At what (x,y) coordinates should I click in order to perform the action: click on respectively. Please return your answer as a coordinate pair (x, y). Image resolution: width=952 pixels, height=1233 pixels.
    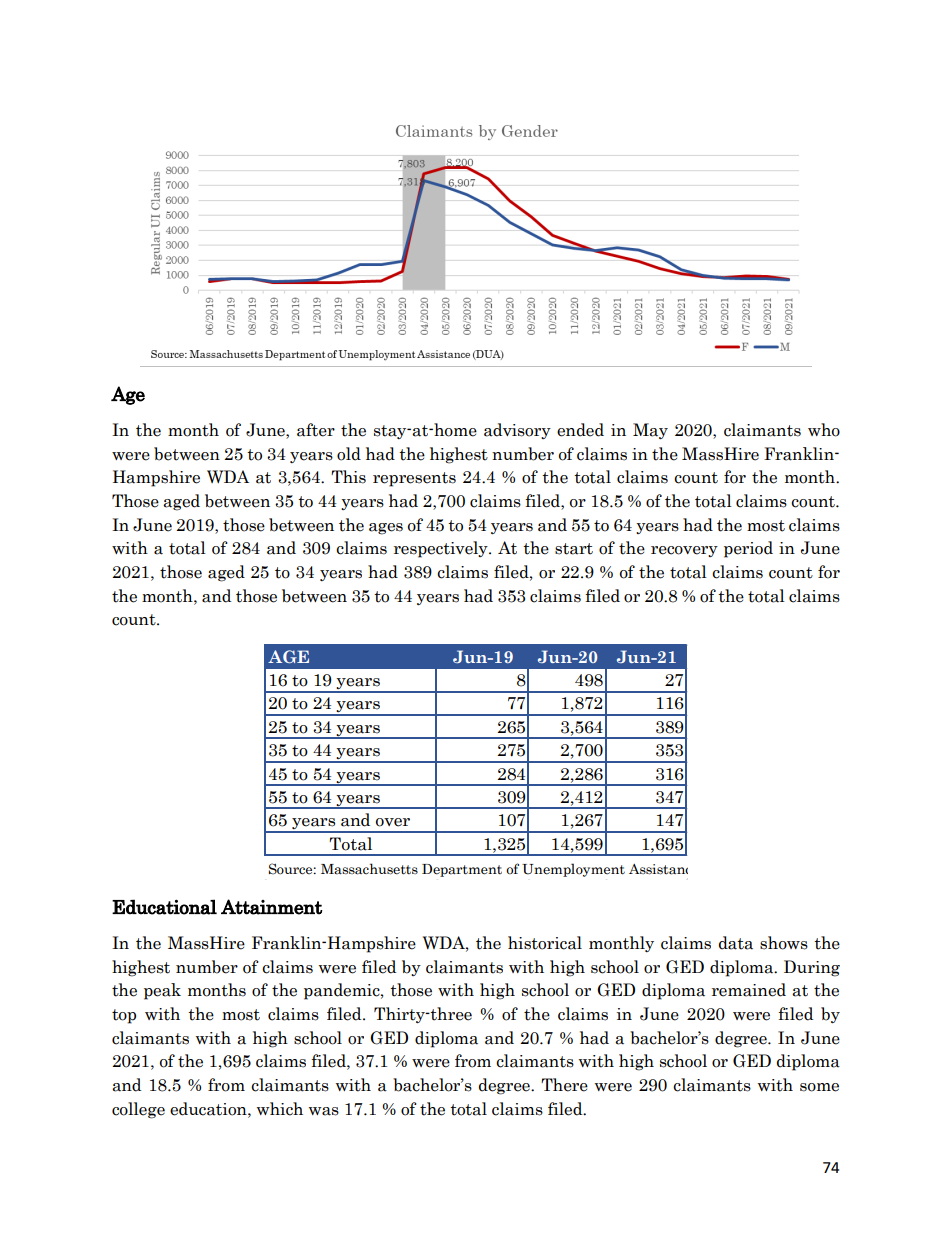
    Looking at the image, I should click on (442, 549).
